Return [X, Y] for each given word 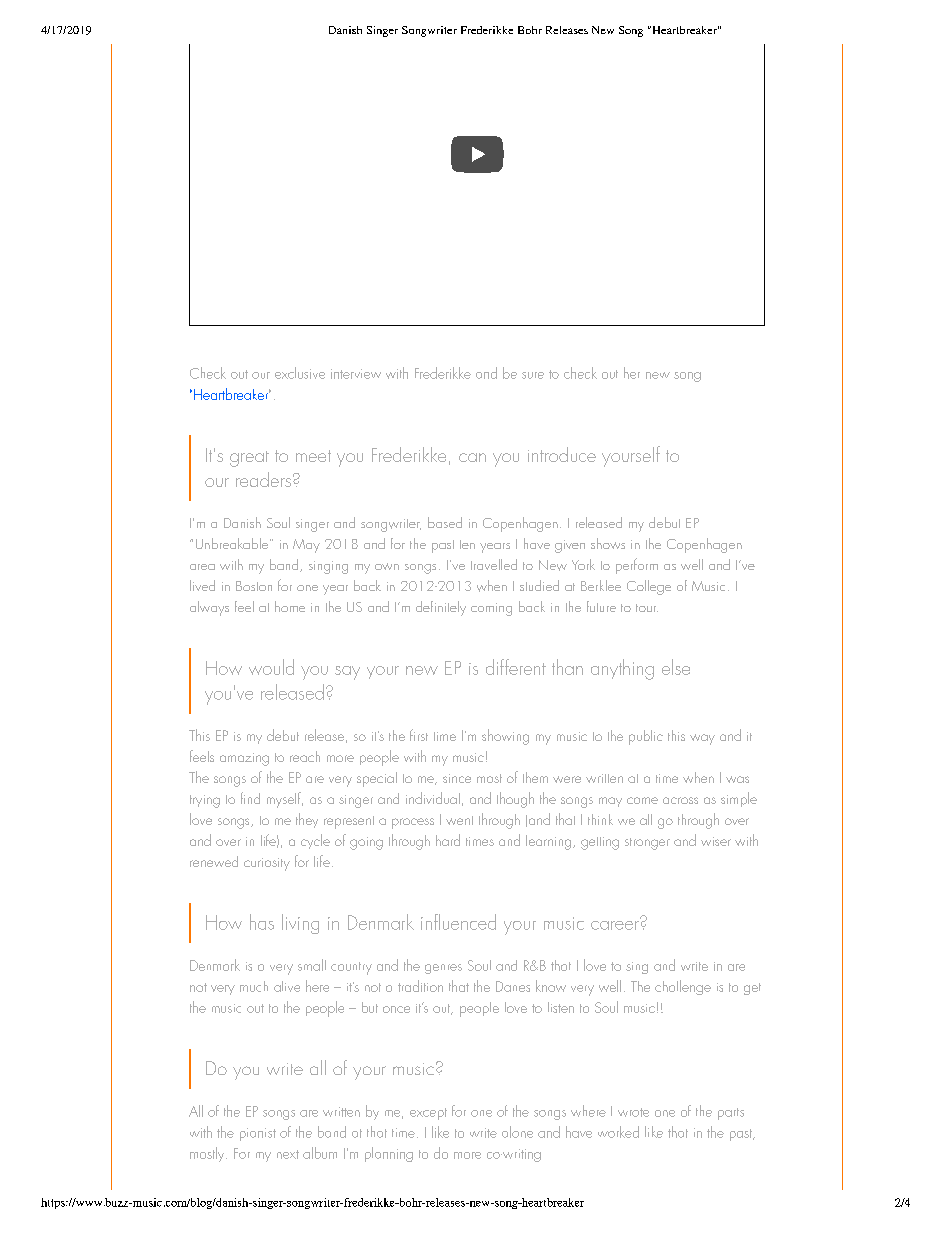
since [457, 778]
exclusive [300, 373]
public [646, 737]
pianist [258, 1134]
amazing [244, 759]
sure [533, 375]
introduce [562, 454]
